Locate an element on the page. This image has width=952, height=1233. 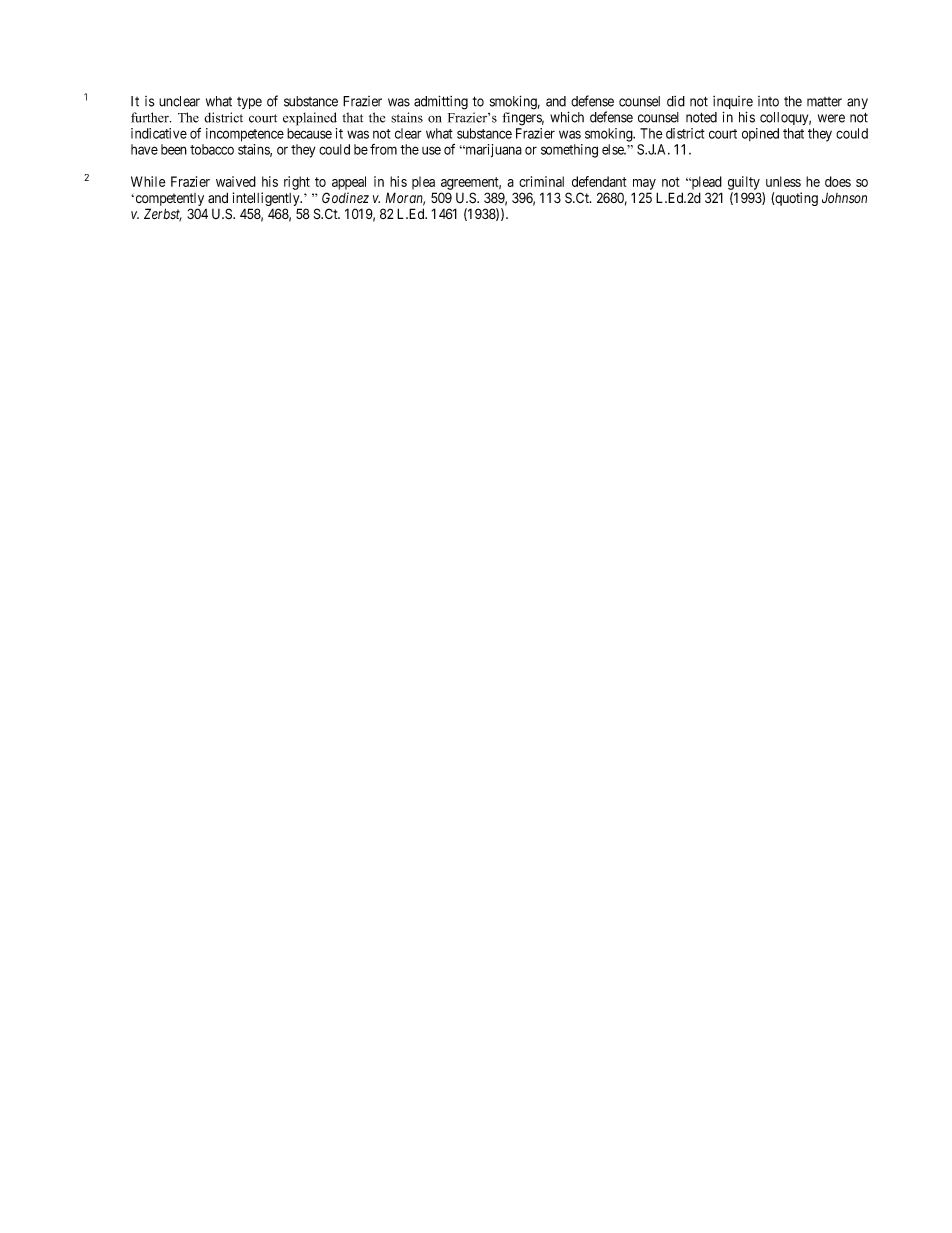
type is located at coordinates (249, 103).
